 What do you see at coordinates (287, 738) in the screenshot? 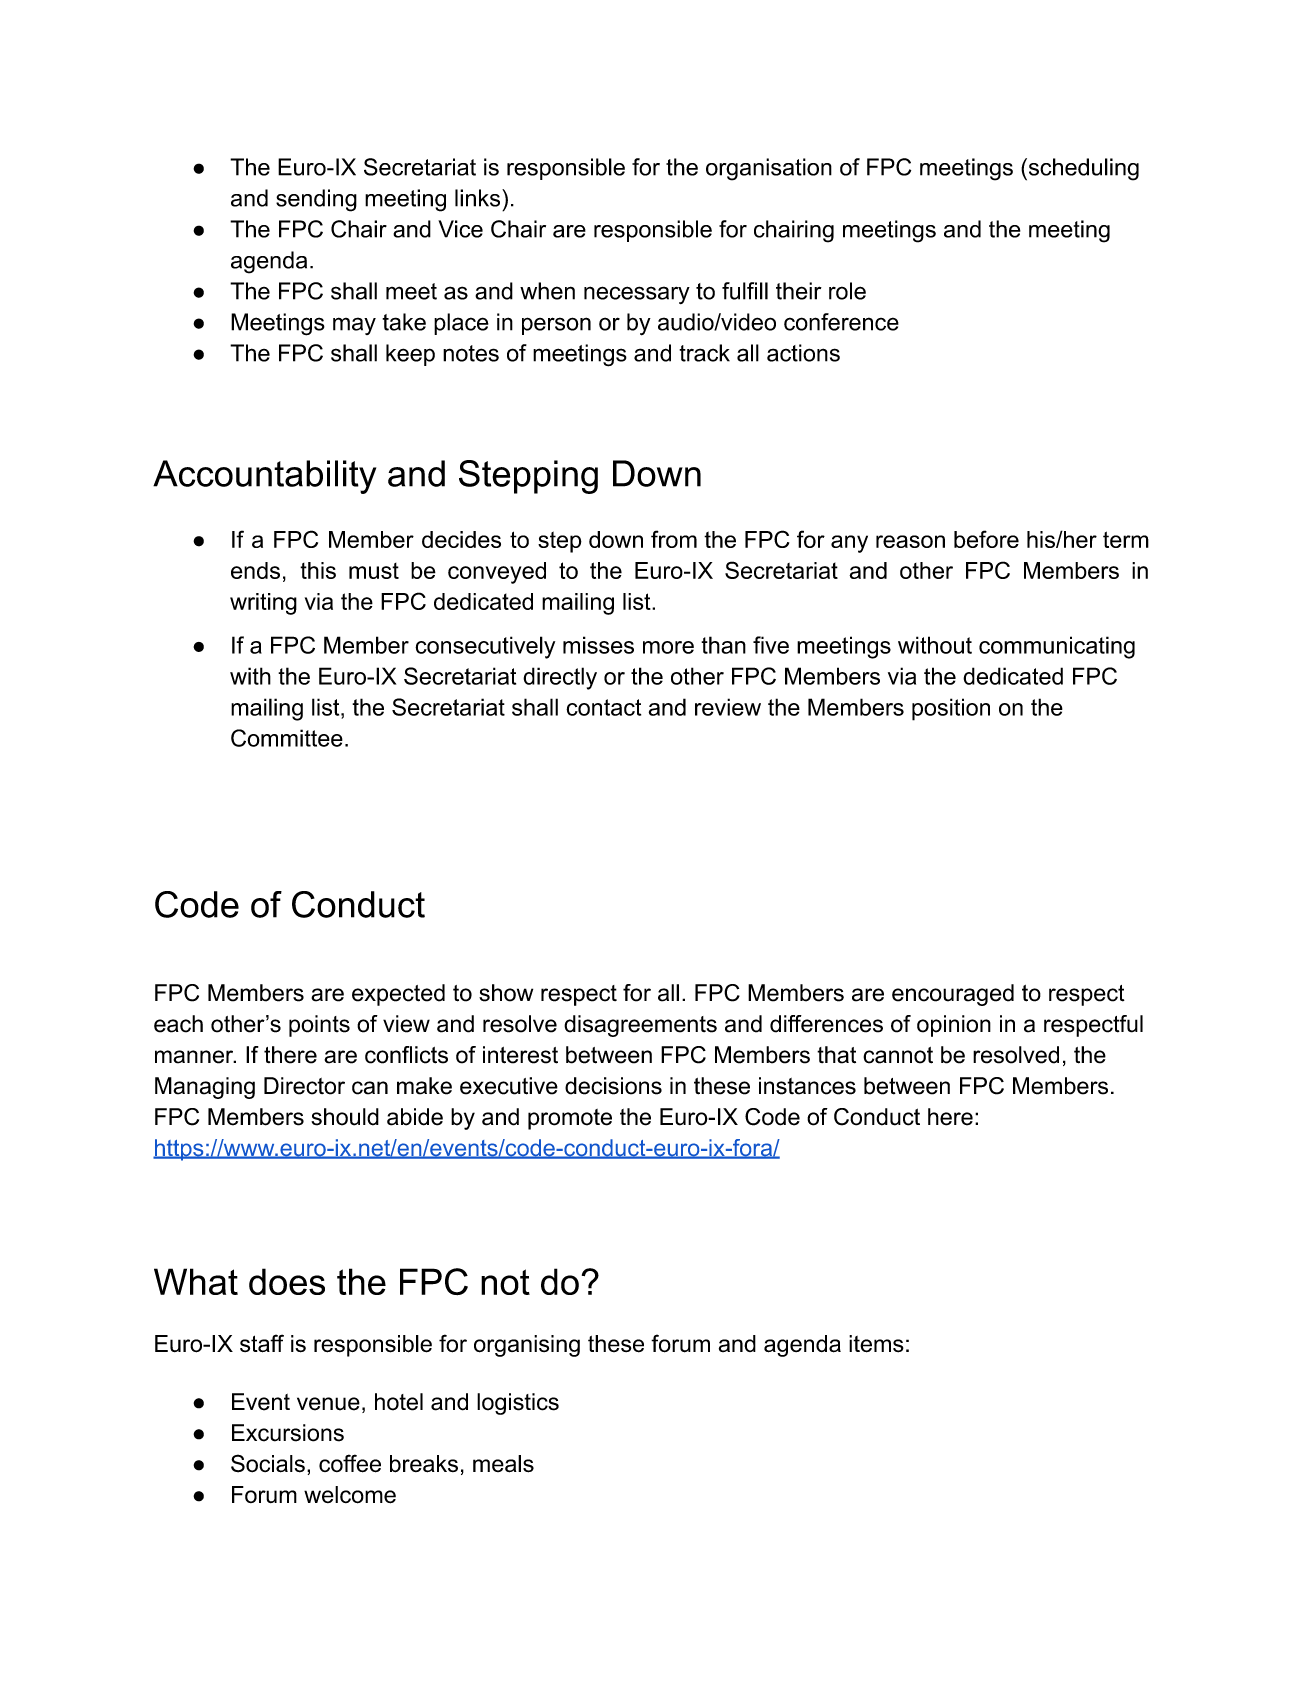
I see `Committee` at bounding box center [287, 738].
